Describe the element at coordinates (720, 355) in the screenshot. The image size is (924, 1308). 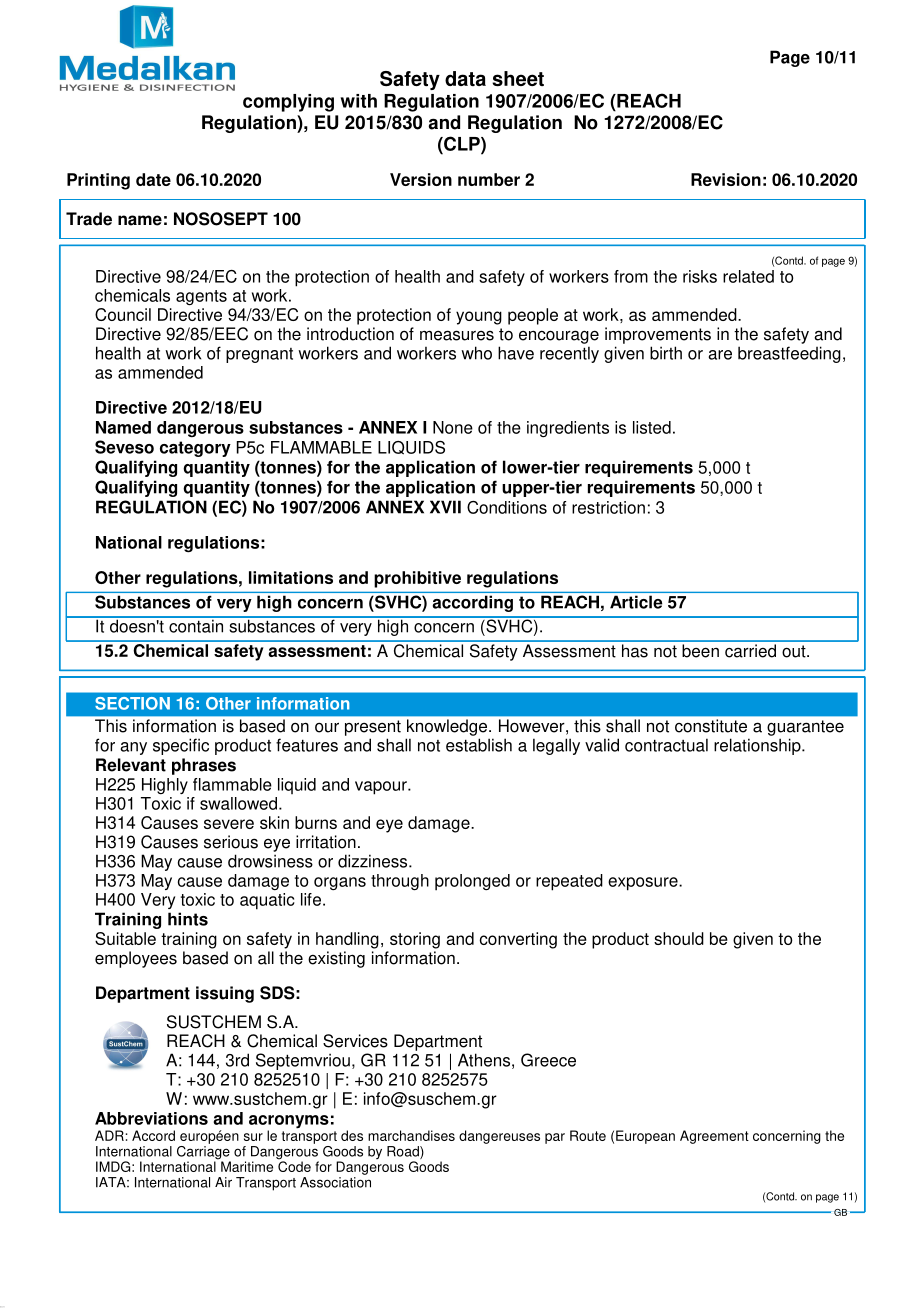
I see `are` at that location.
